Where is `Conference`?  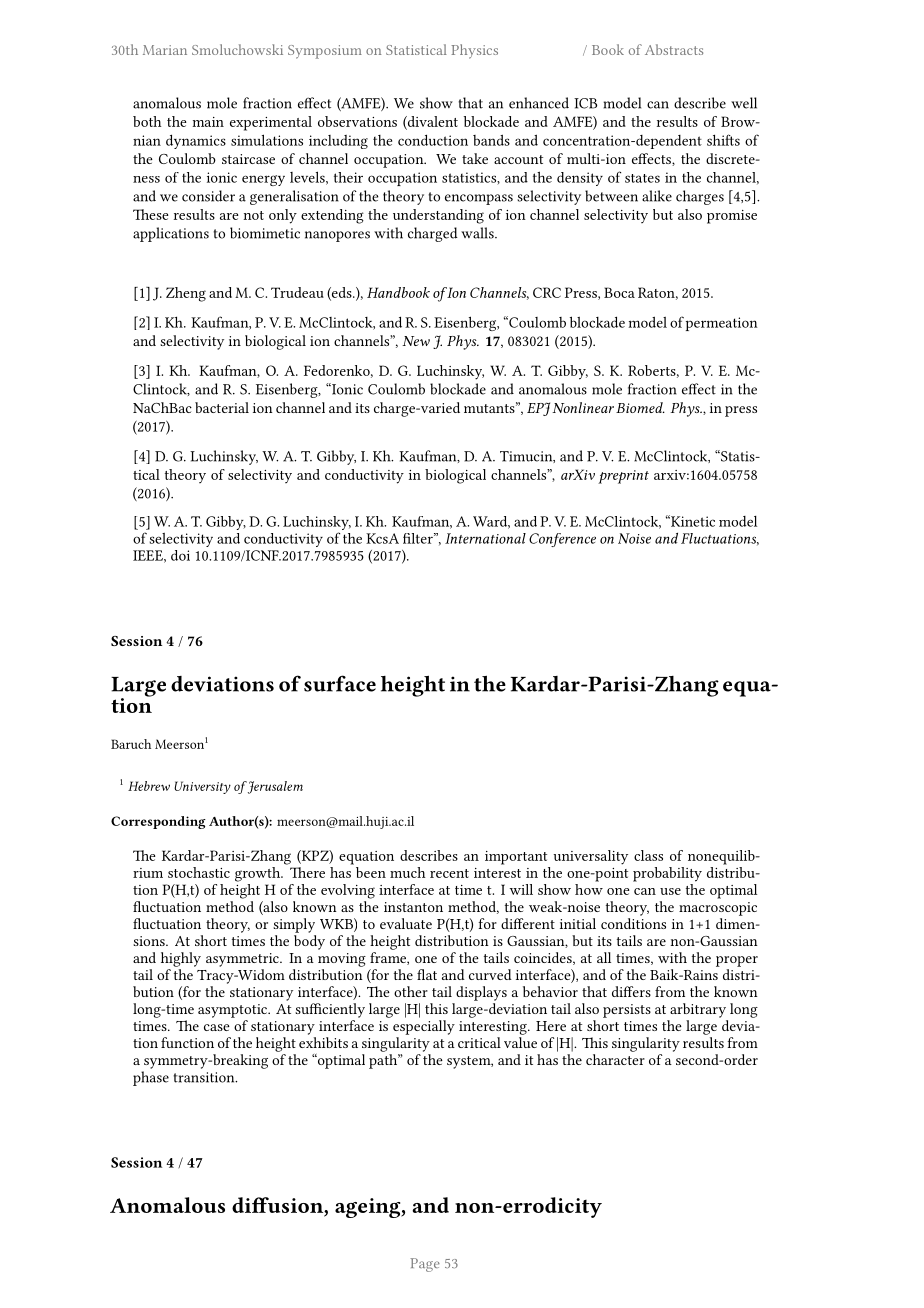 Conference is located at coordinates (562, 540).
